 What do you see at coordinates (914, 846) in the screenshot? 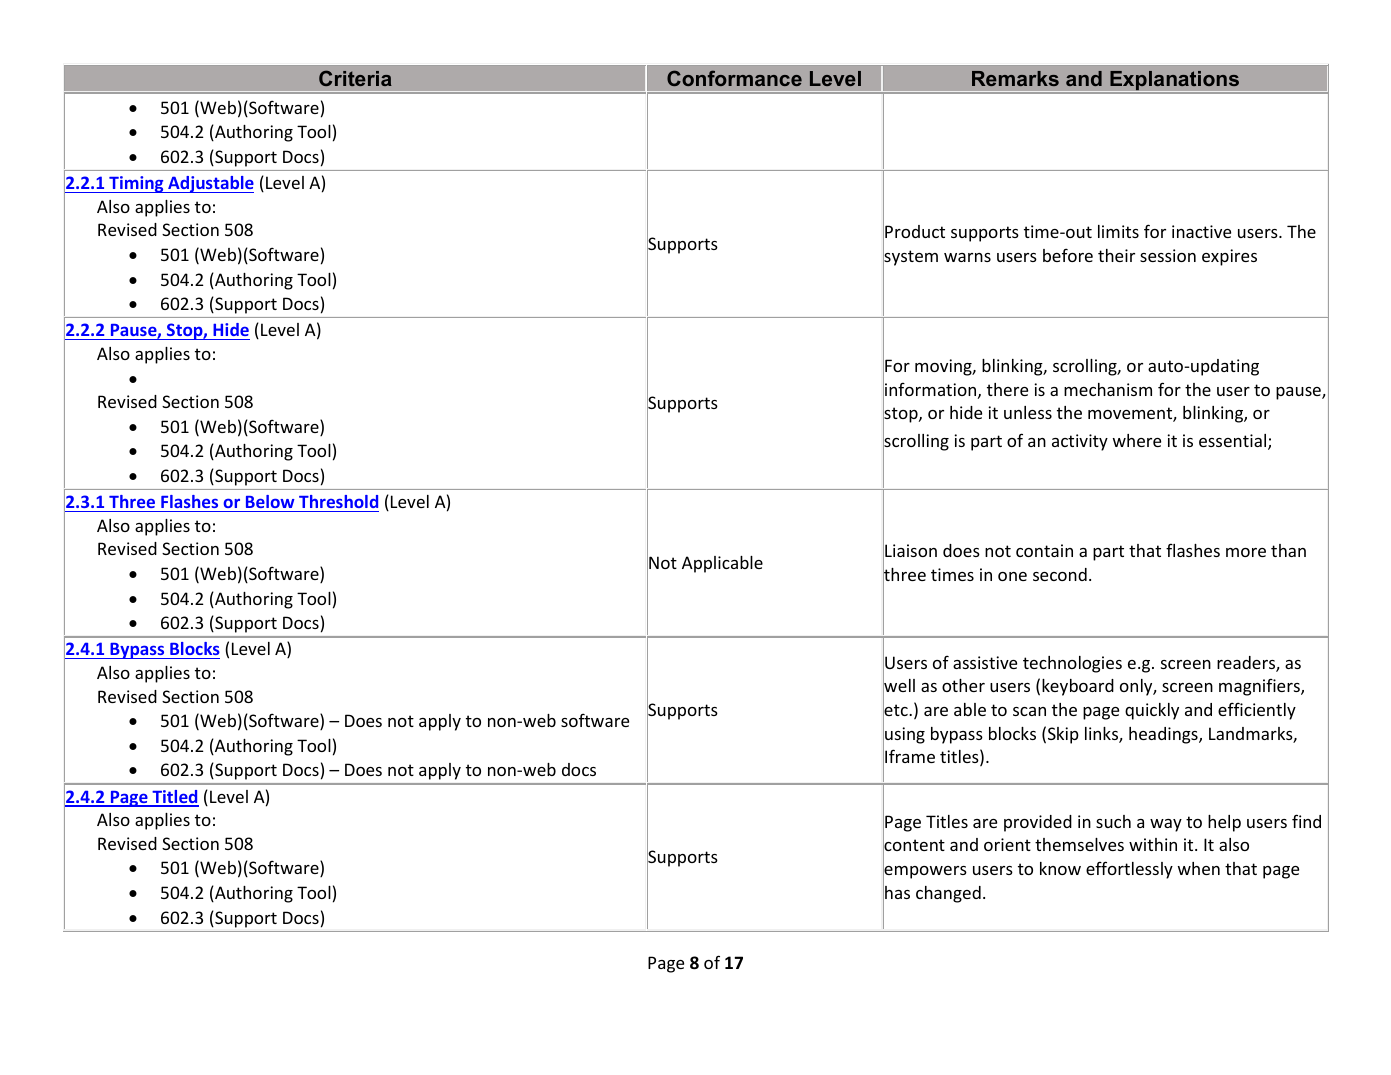
I see `content` at bounding box center [914, 846].
